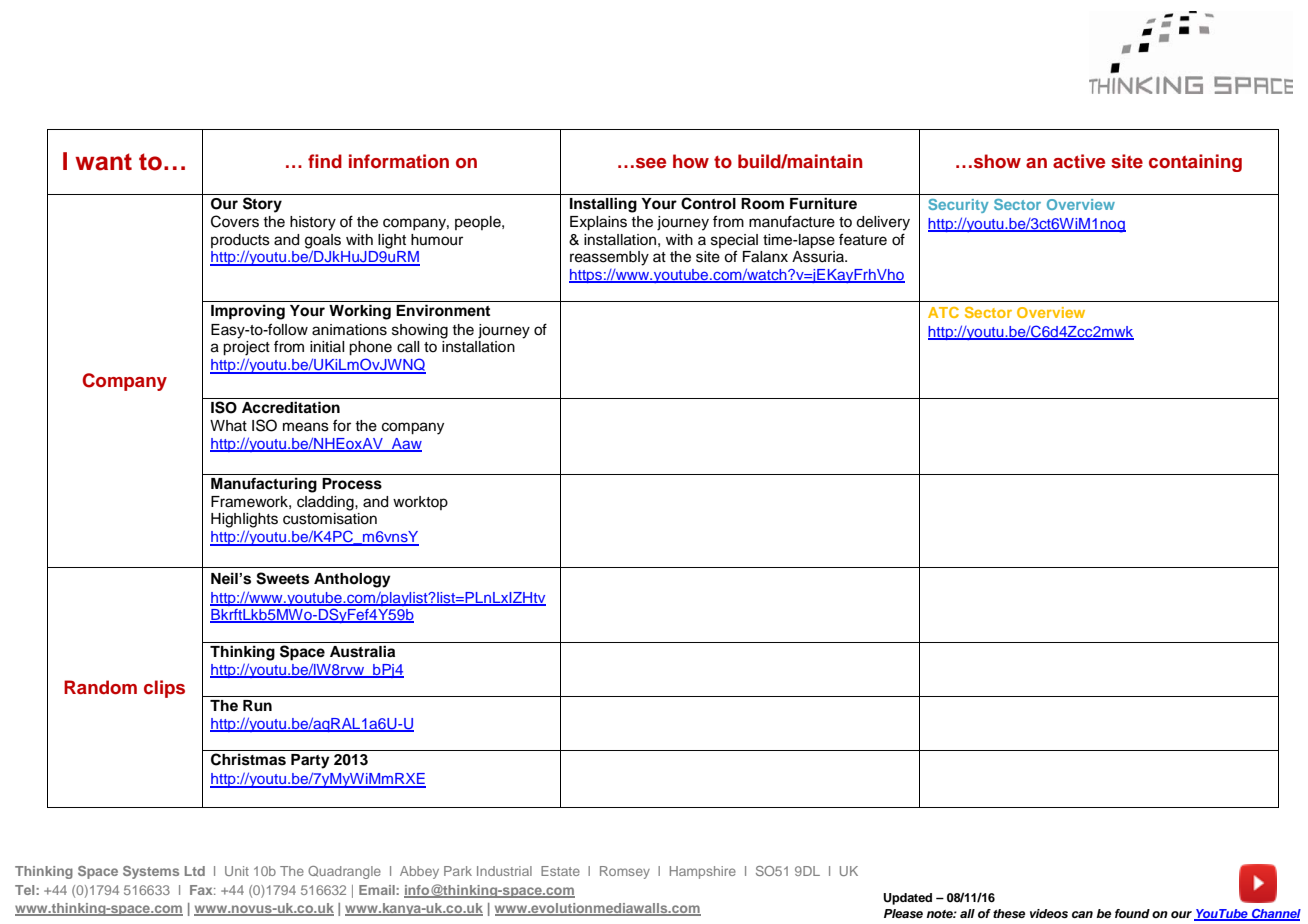 The width and height of the screenshot is (1308, 924). I want to click on want, so click(103, 162).
